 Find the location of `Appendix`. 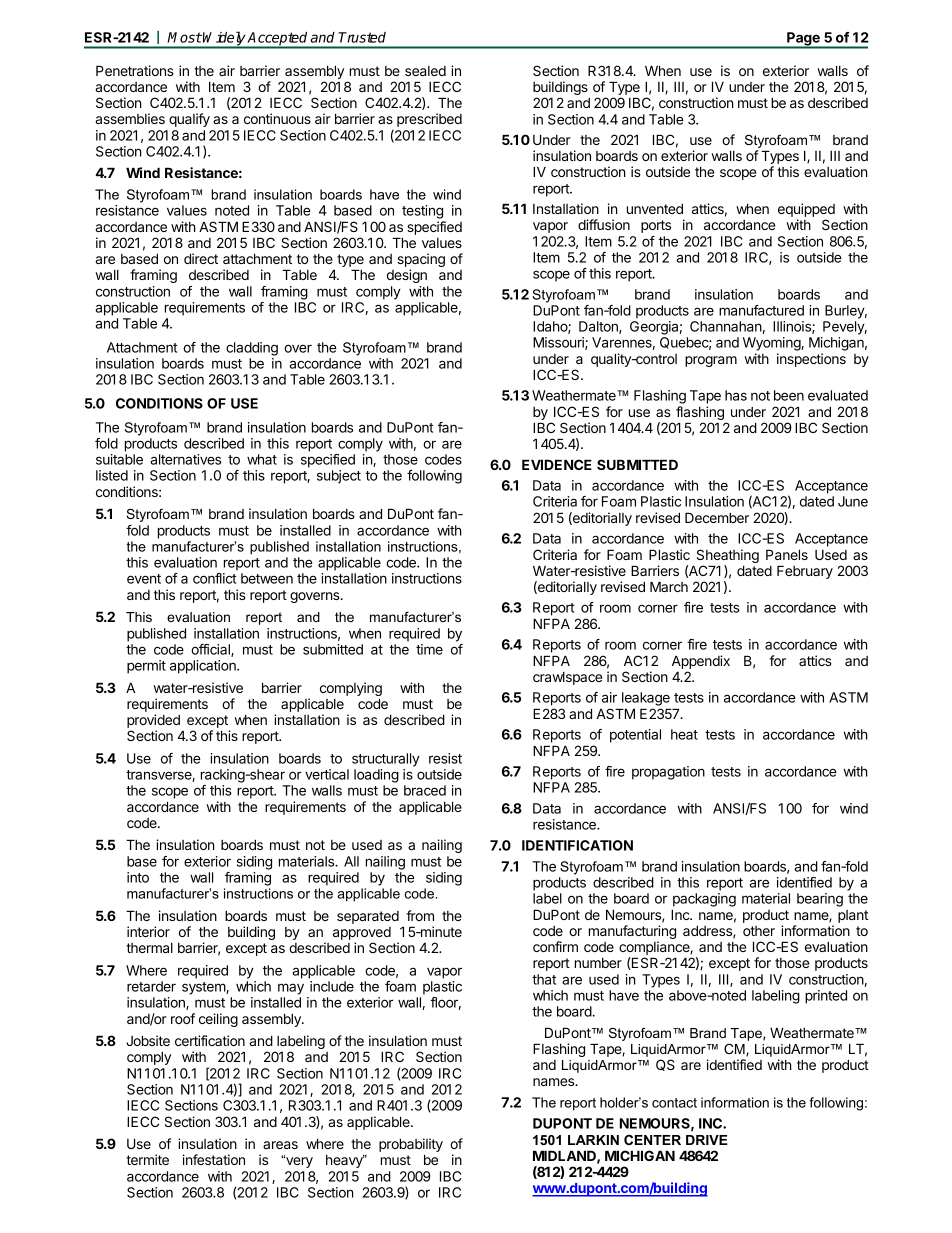

Appendix is located at coordinates (701, 662).
